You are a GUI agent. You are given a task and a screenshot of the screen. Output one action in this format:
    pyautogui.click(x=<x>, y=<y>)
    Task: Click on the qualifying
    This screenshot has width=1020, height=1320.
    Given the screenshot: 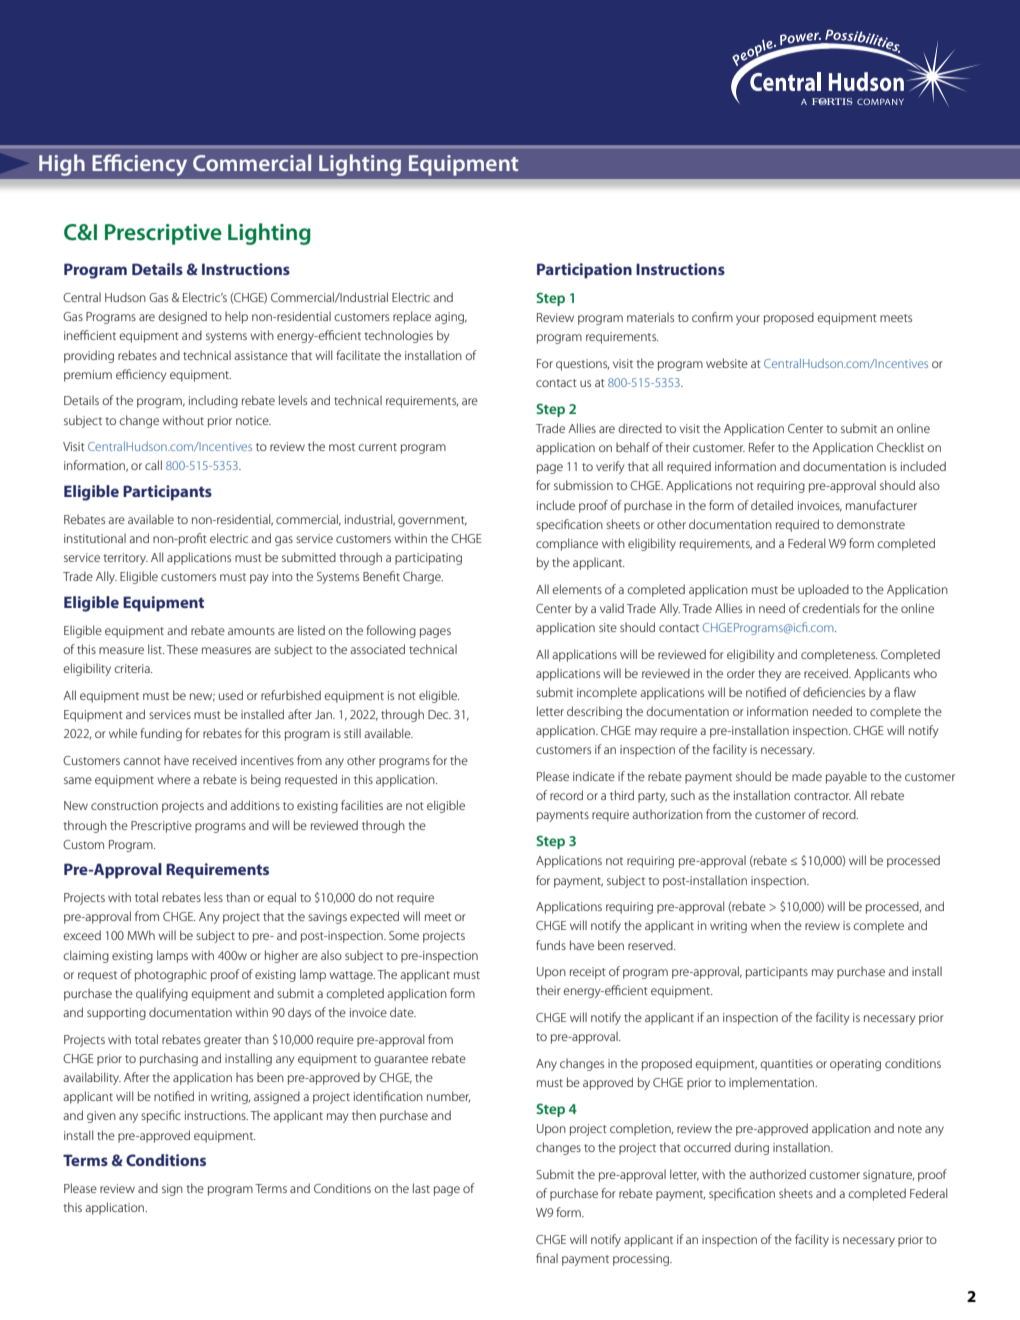 What is the action you would take?
    pyautogui.click(x=162, y=994)
